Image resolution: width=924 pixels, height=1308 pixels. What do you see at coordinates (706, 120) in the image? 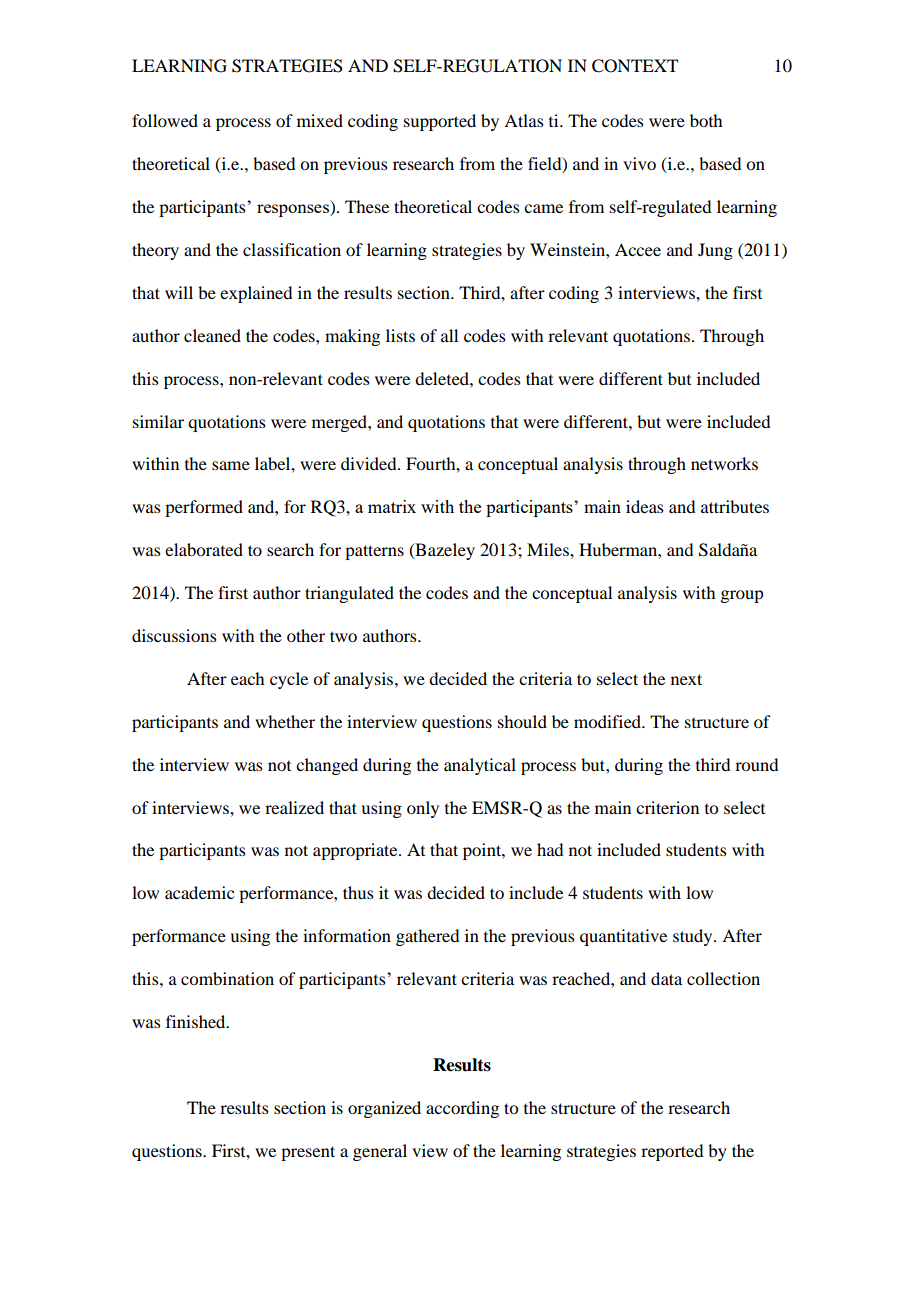
I see `both` at bounding box center [706, 120].
